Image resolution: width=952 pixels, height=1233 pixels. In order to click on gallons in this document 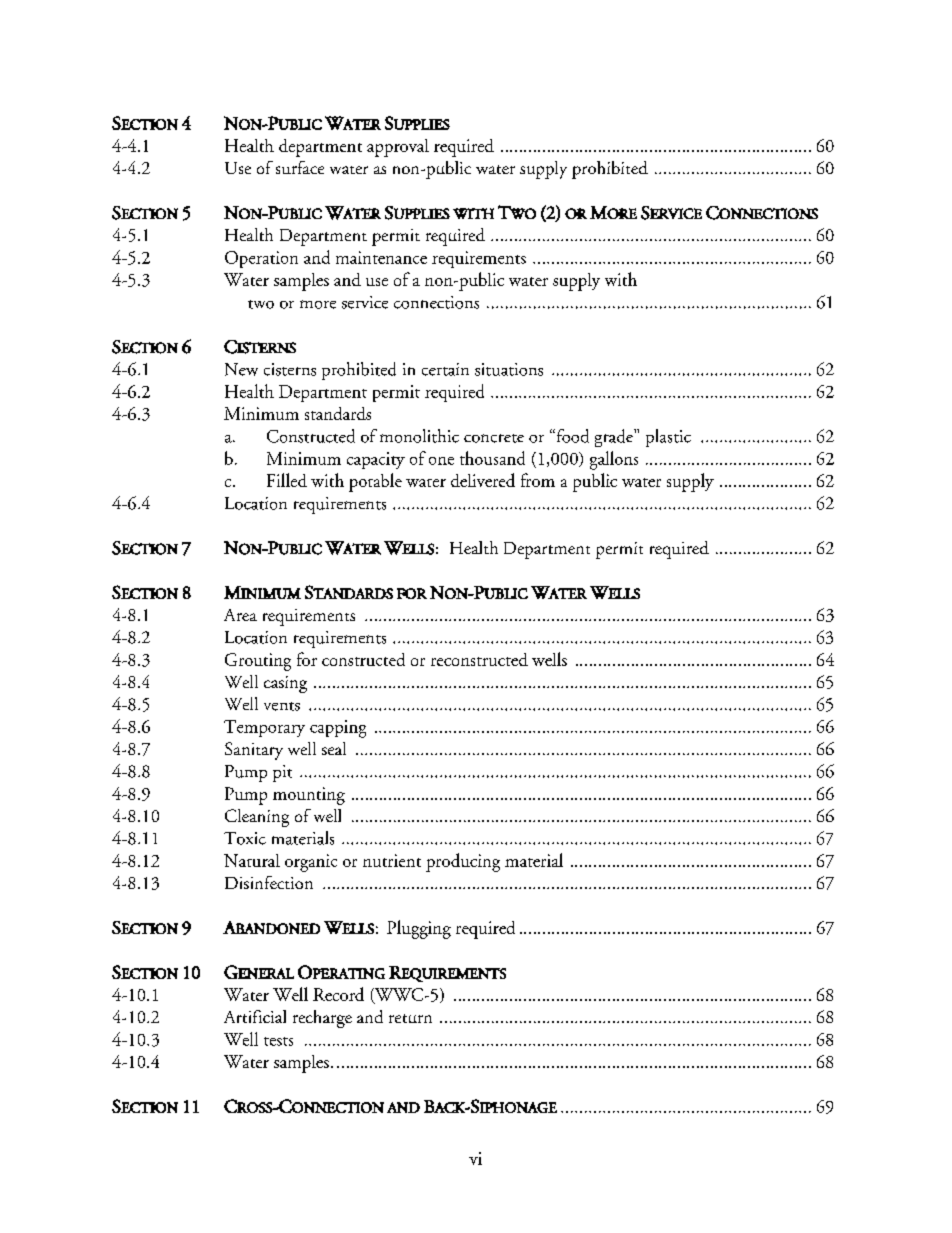, I will do `click(614, 460)`.
